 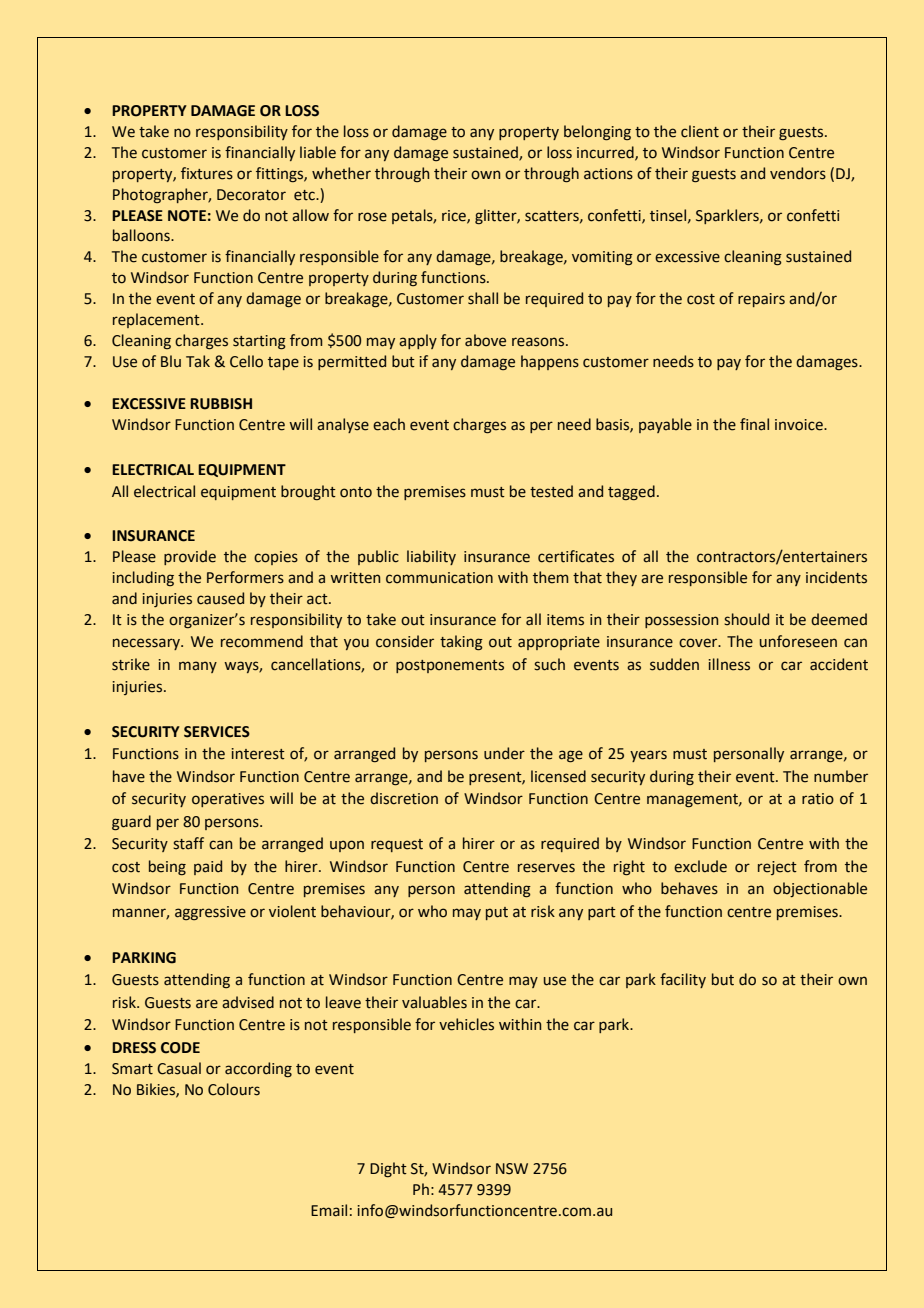 What do you see at coordinates (461, 643) in the page?
I see `taking` at bounding box center [461, 643].
